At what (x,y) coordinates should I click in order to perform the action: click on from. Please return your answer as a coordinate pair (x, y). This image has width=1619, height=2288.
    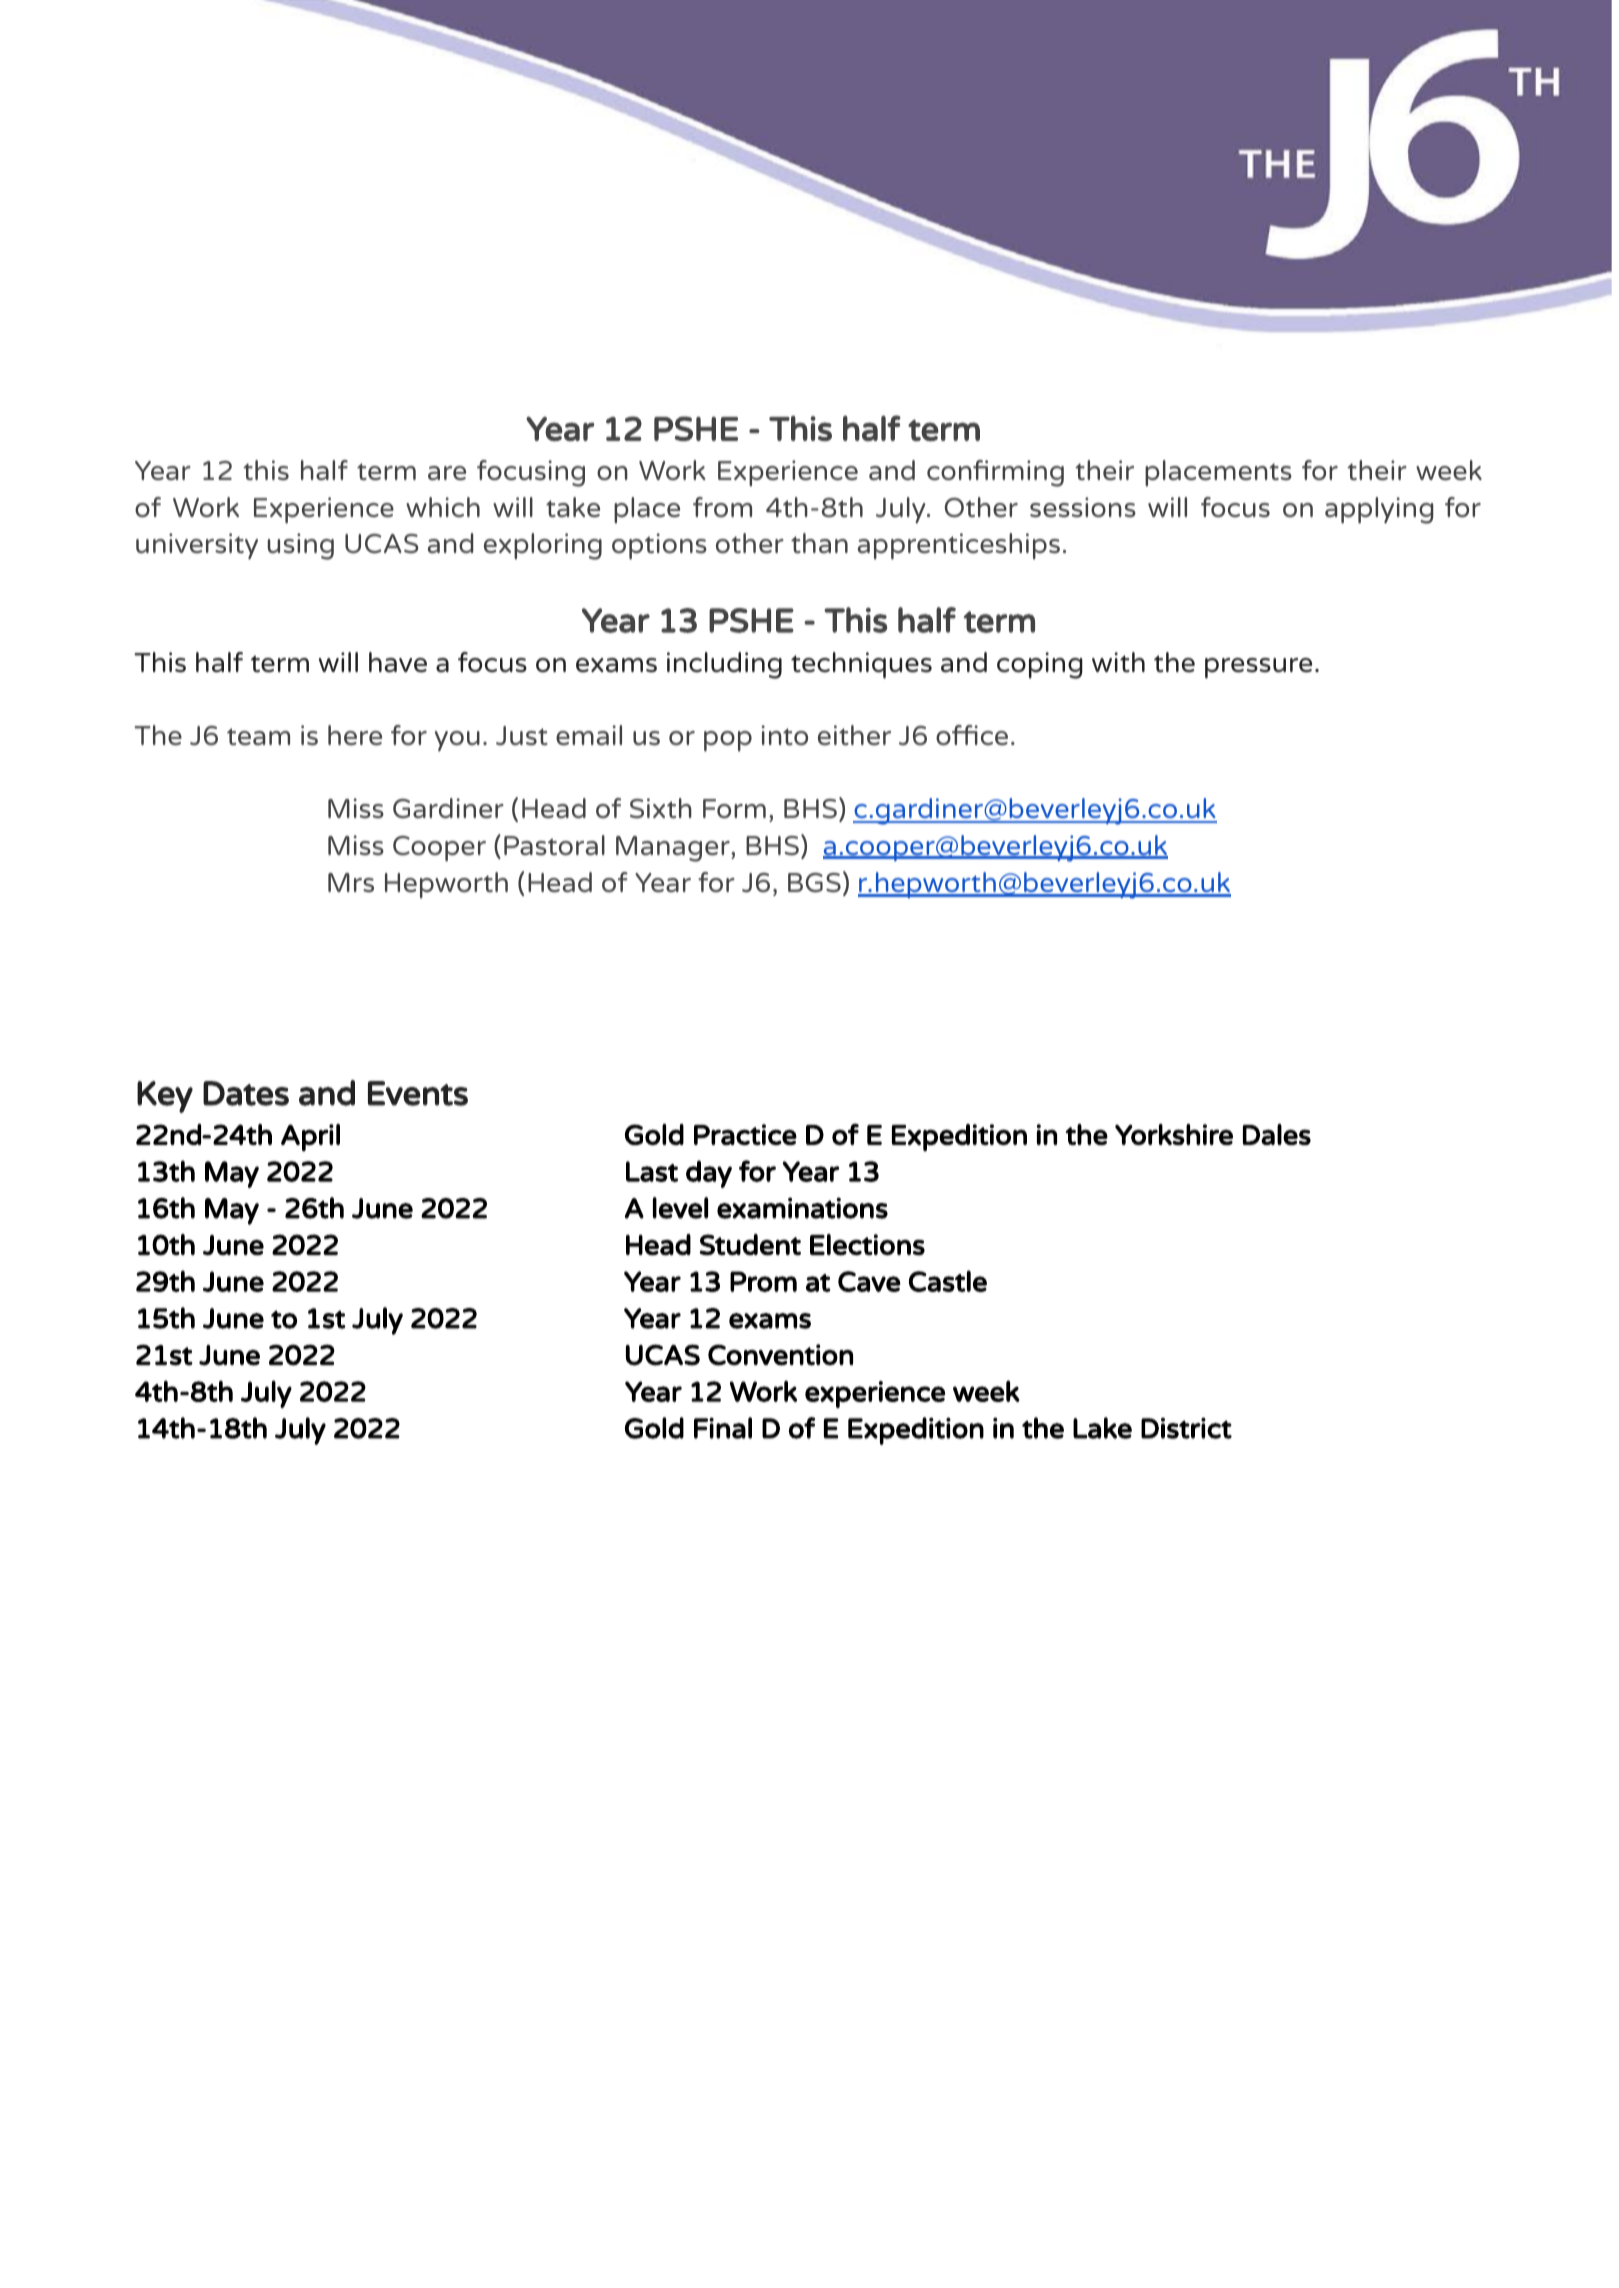
    Looking at the image, I should click on (722, 507).
